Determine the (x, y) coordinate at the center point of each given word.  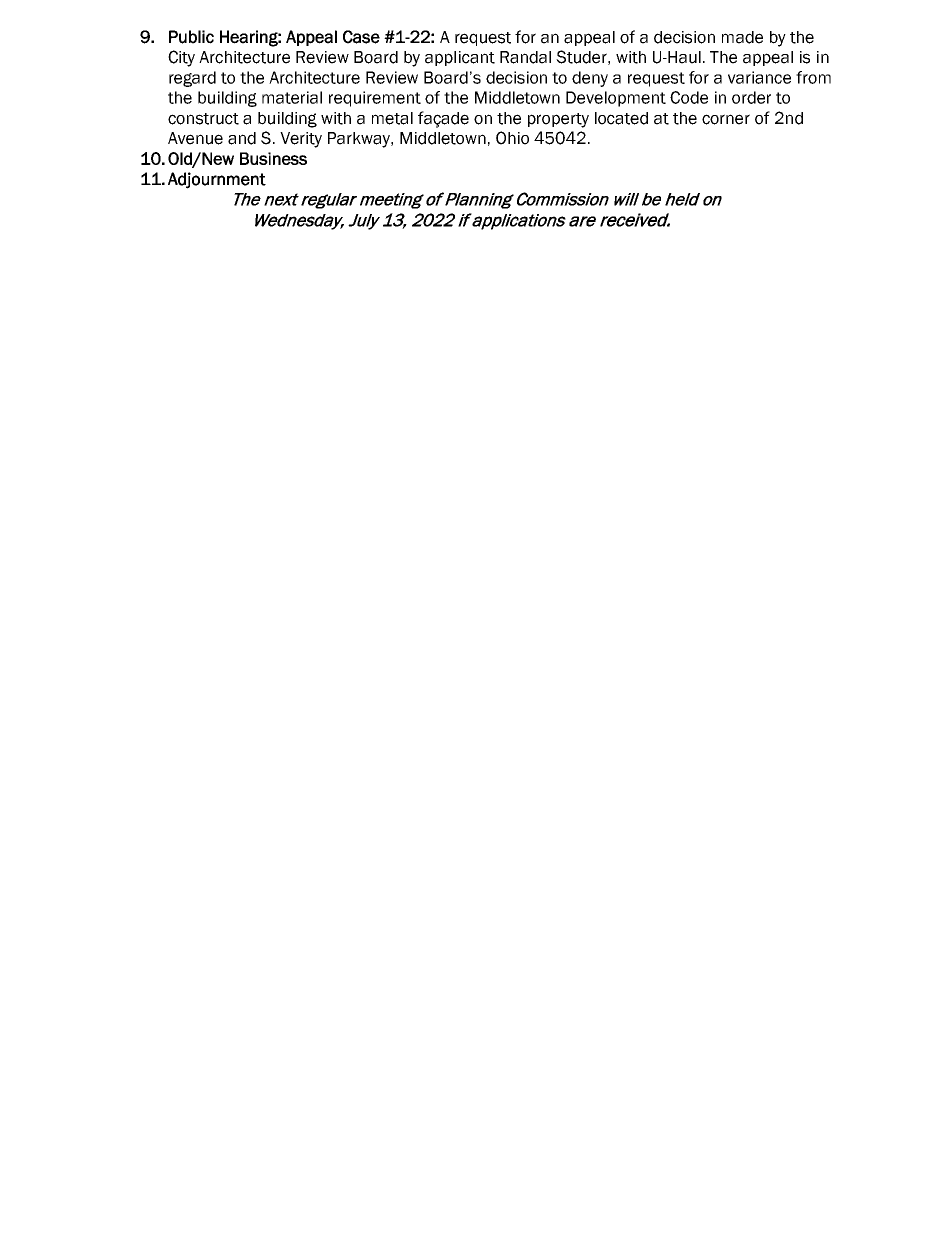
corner (726, 119)
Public (191, 37)
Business (273, 158)
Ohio (512, 138)
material (292, 97)
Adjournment (217, 180)
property (558, 120)
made (742, 37)
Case (361, 37)
